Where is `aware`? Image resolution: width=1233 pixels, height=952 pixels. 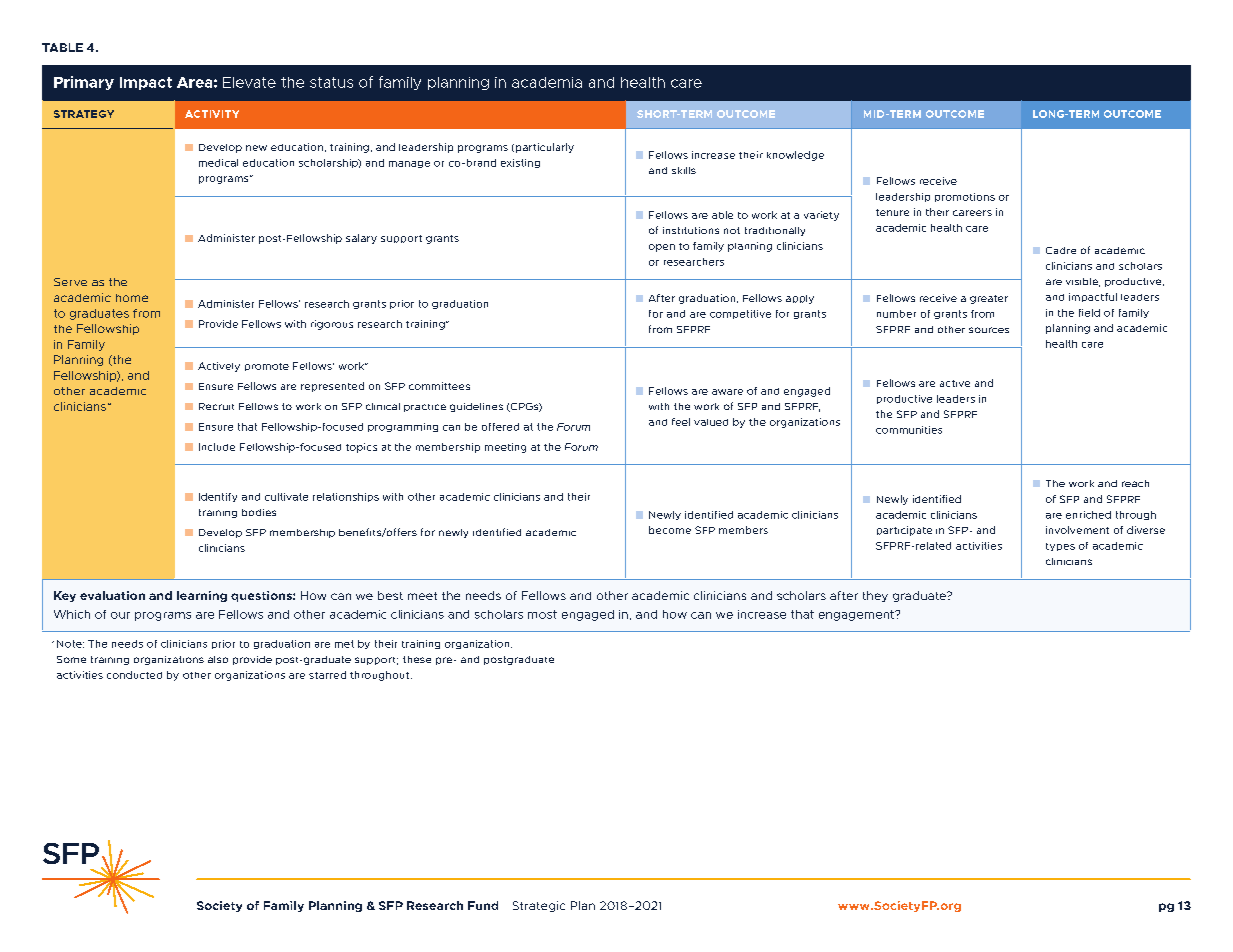 aware is located at coordinates (727, 392).
